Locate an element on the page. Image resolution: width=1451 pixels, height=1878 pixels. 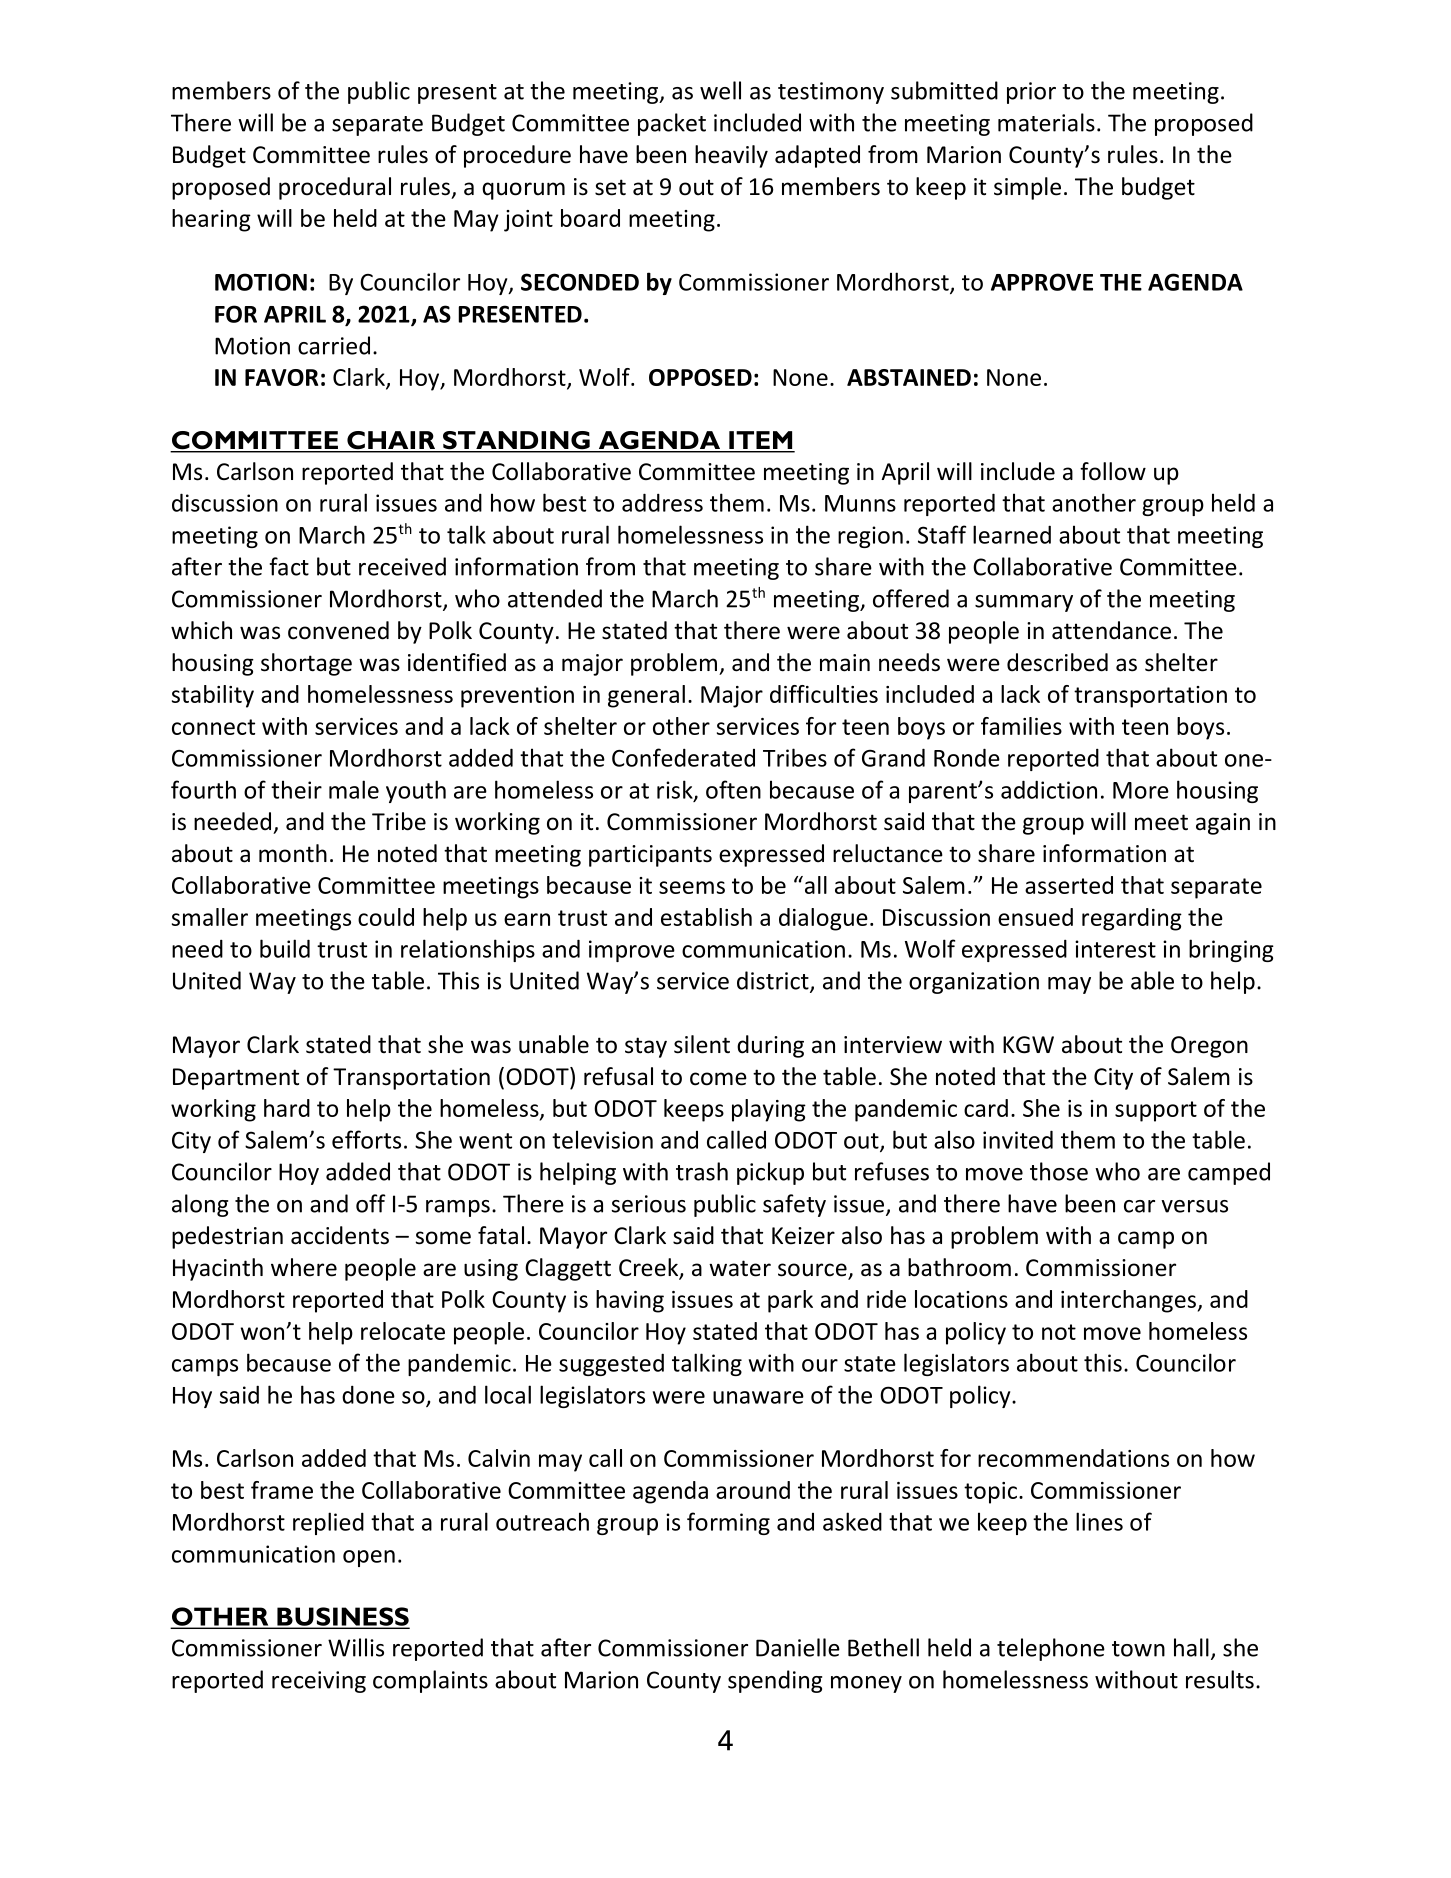
procedural is located at coordinates (335, 188).
